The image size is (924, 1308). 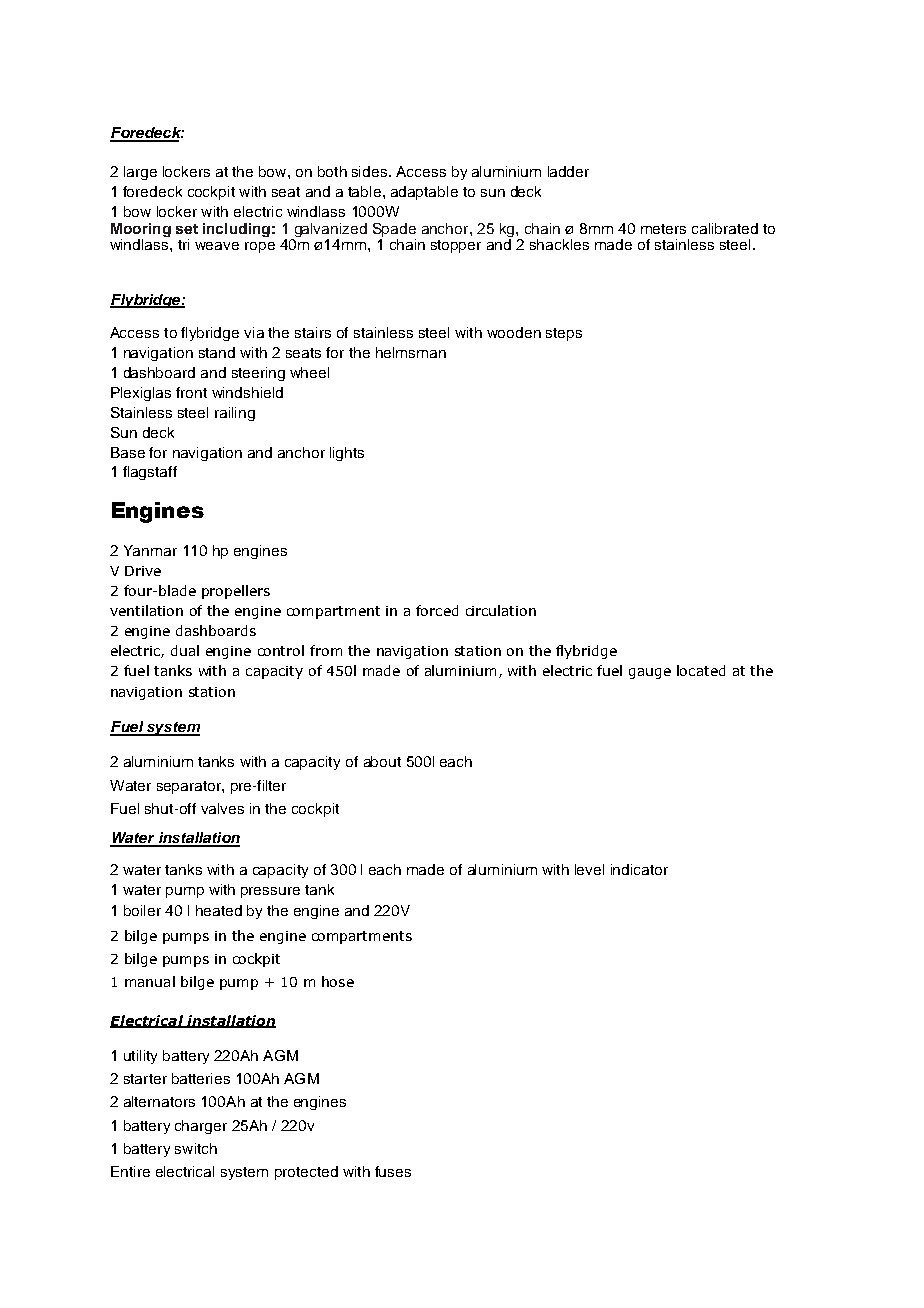 What do you see at coordinates (650, 673) in the image?
I see `gauge` at bounding box center [650, 673].
